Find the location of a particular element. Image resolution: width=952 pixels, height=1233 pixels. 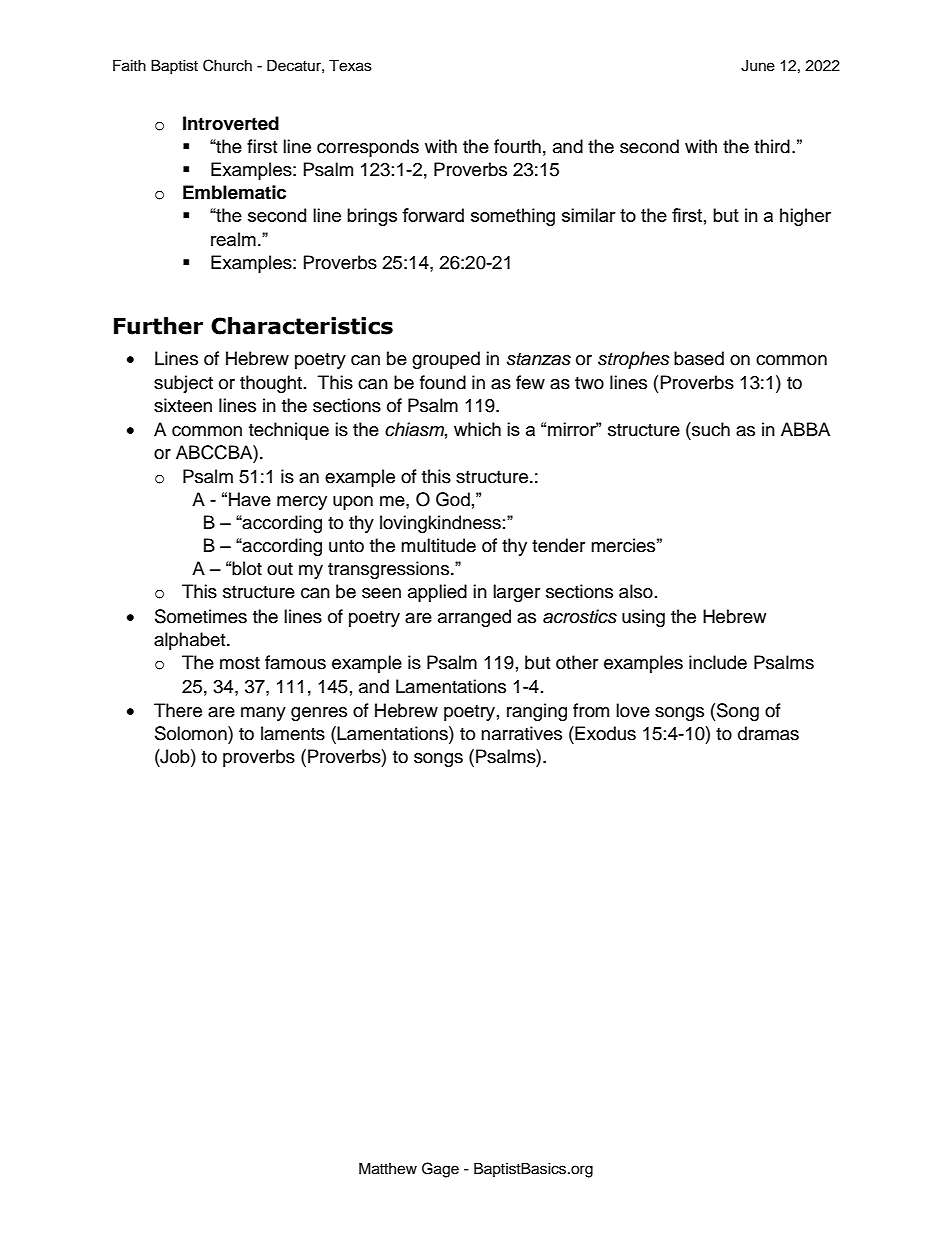

Matthew is located at coordinates (388, 1169).
